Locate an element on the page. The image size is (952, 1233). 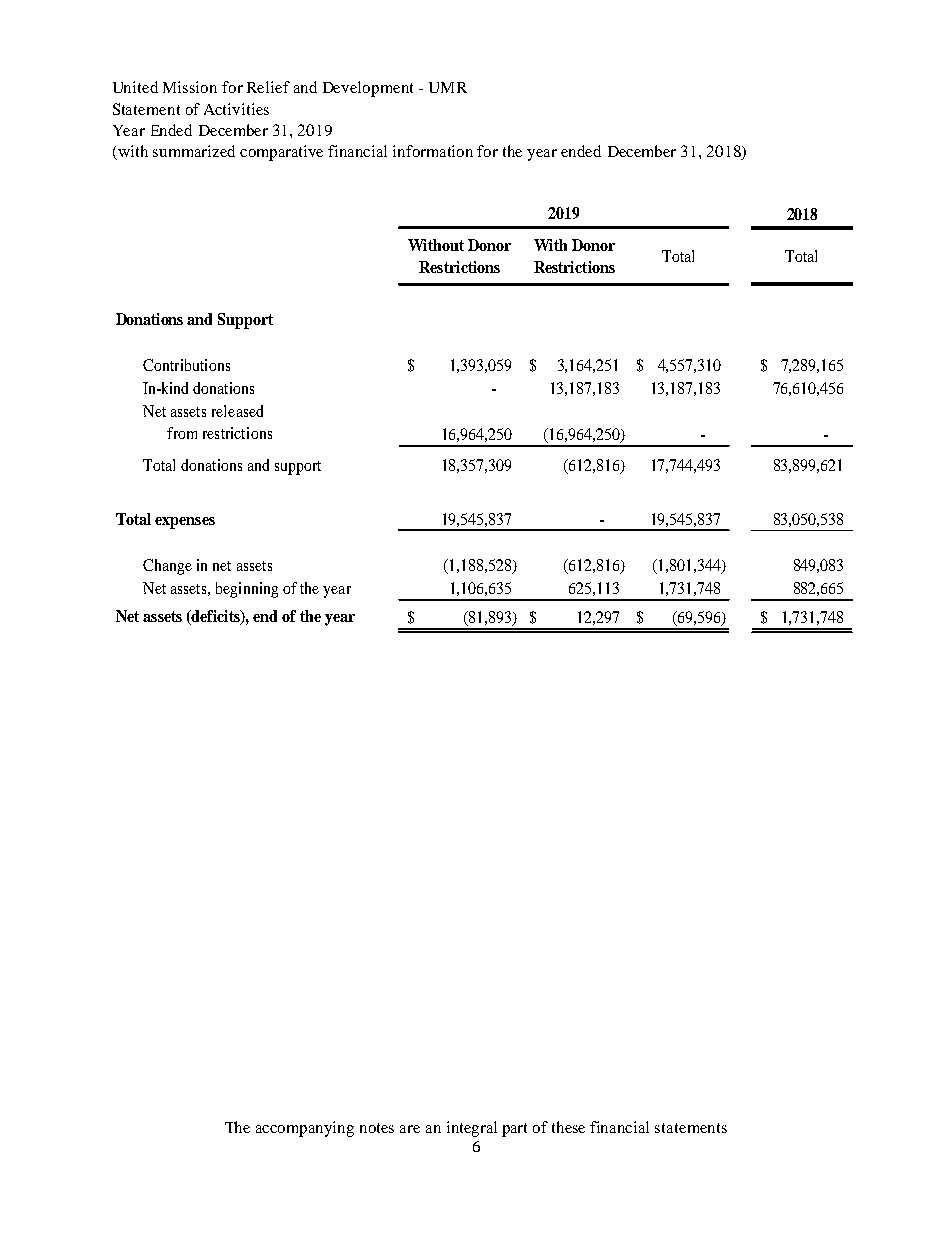
Development is located at coordinates (368, 89).
